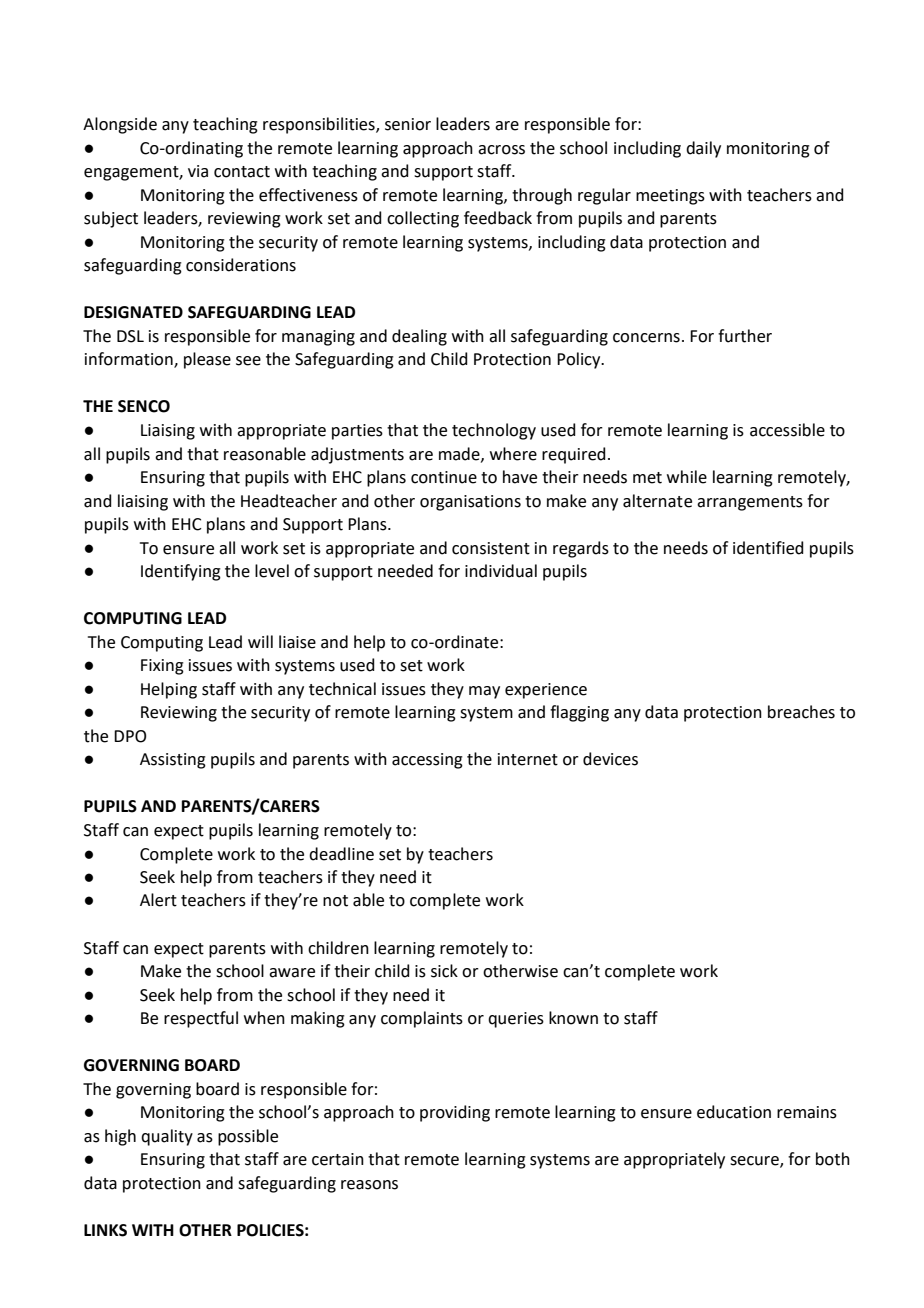 This document has width=924, height=1308. I want to click on reasons, so click(369, 1185).
